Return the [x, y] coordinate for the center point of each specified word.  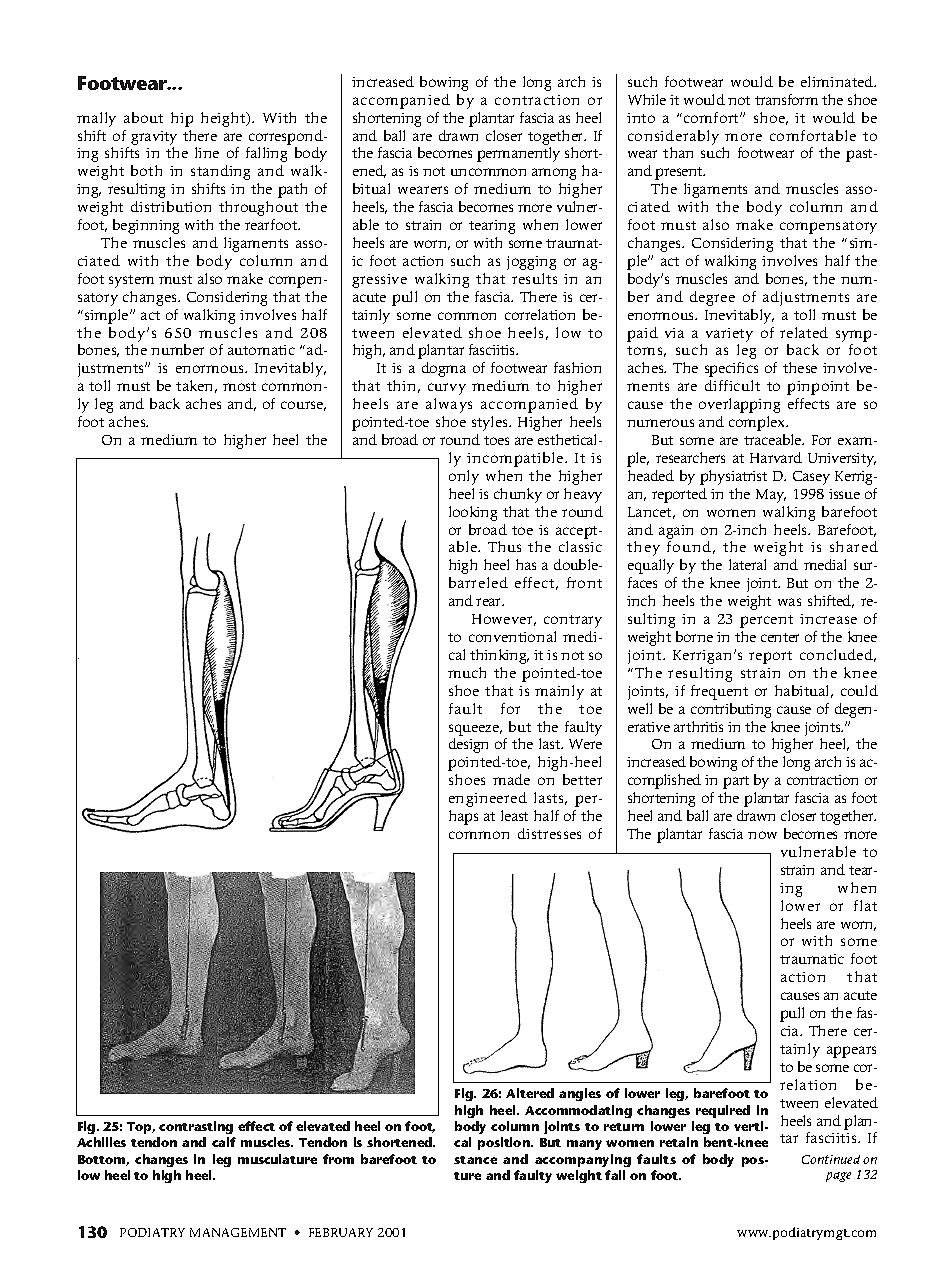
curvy [447, 389]
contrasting [196, 1127]
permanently [518, 154]
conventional [512, 636]
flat [865, 905]
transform [786, 99]
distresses [549, 833]
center [780, 637]
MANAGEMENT [238, 1232]
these [800, 367]
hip [182, 119]
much [467, 672]
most [239, 386]
